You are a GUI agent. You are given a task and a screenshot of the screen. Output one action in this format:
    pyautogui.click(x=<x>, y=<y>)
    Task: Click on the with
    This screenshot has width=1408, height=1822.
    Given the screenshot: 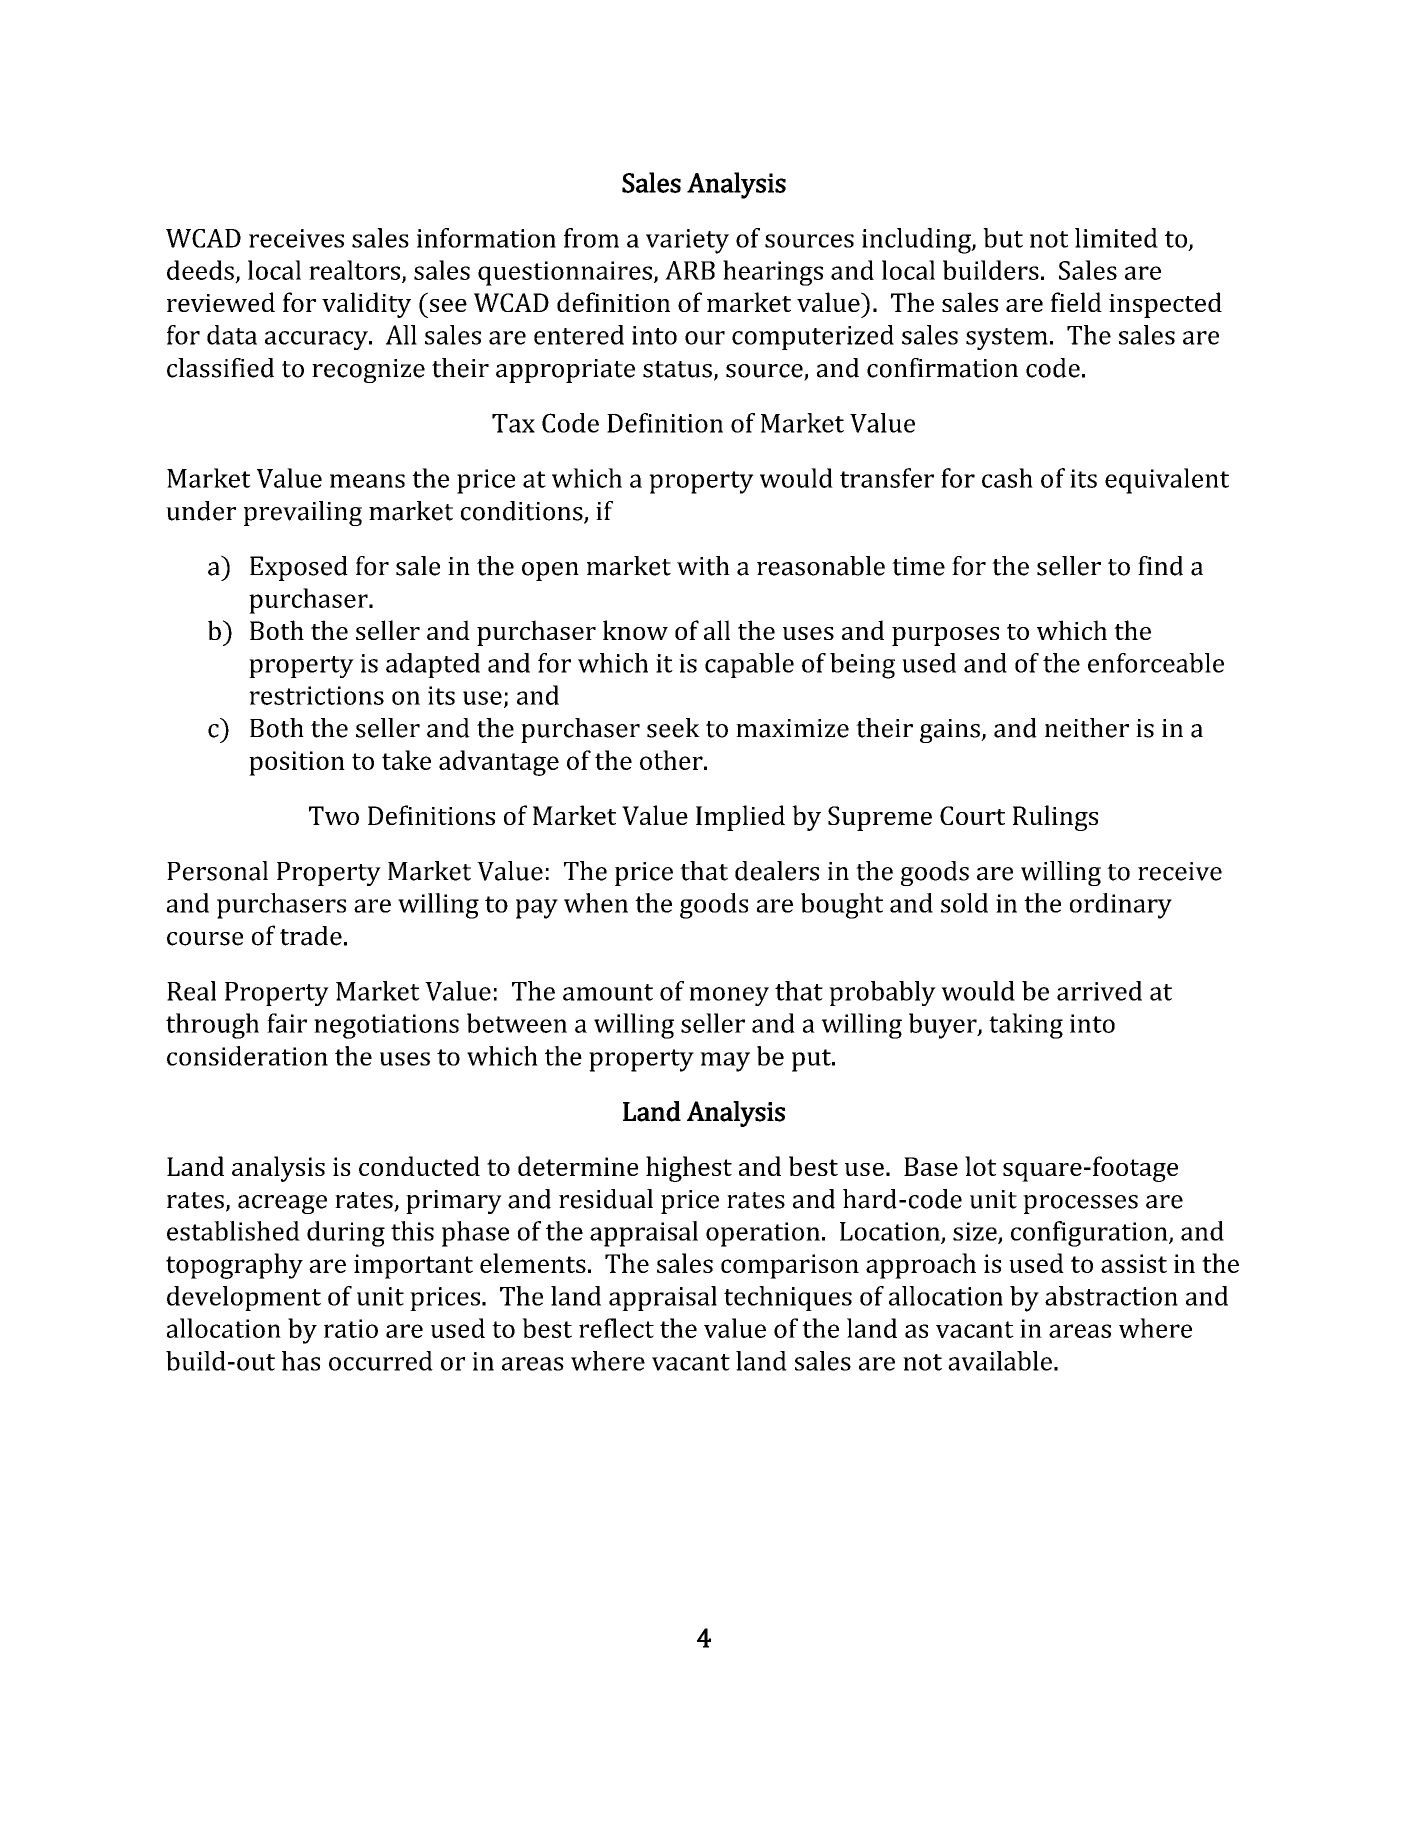 What is the action you would take?
    pyautogui.click(x=703, y=566)
